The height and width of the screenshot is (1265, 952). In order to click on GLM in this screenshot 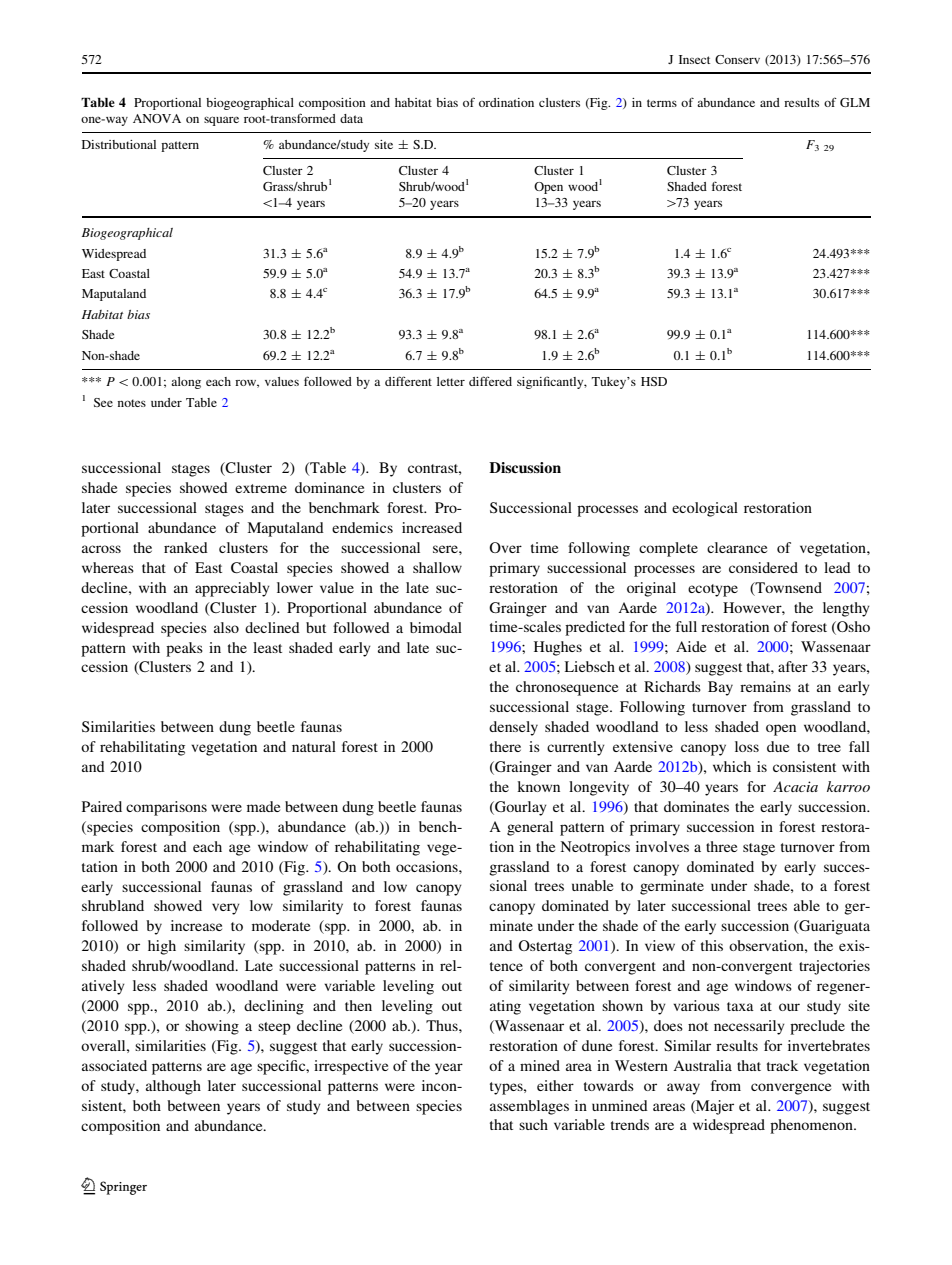, I will do `click(855, 102)`.
